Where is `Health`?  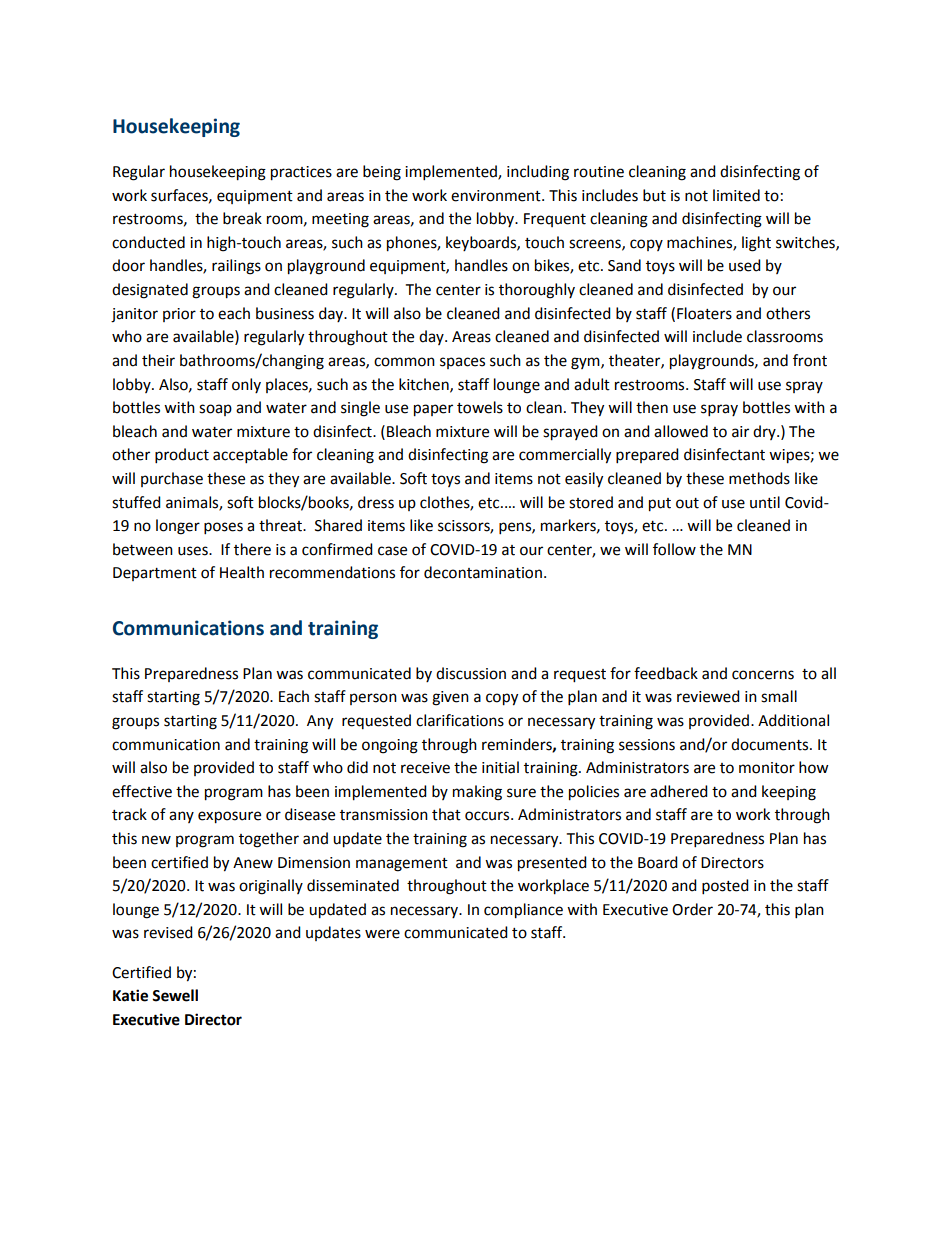
Health is located at coordinates (242, 572).
